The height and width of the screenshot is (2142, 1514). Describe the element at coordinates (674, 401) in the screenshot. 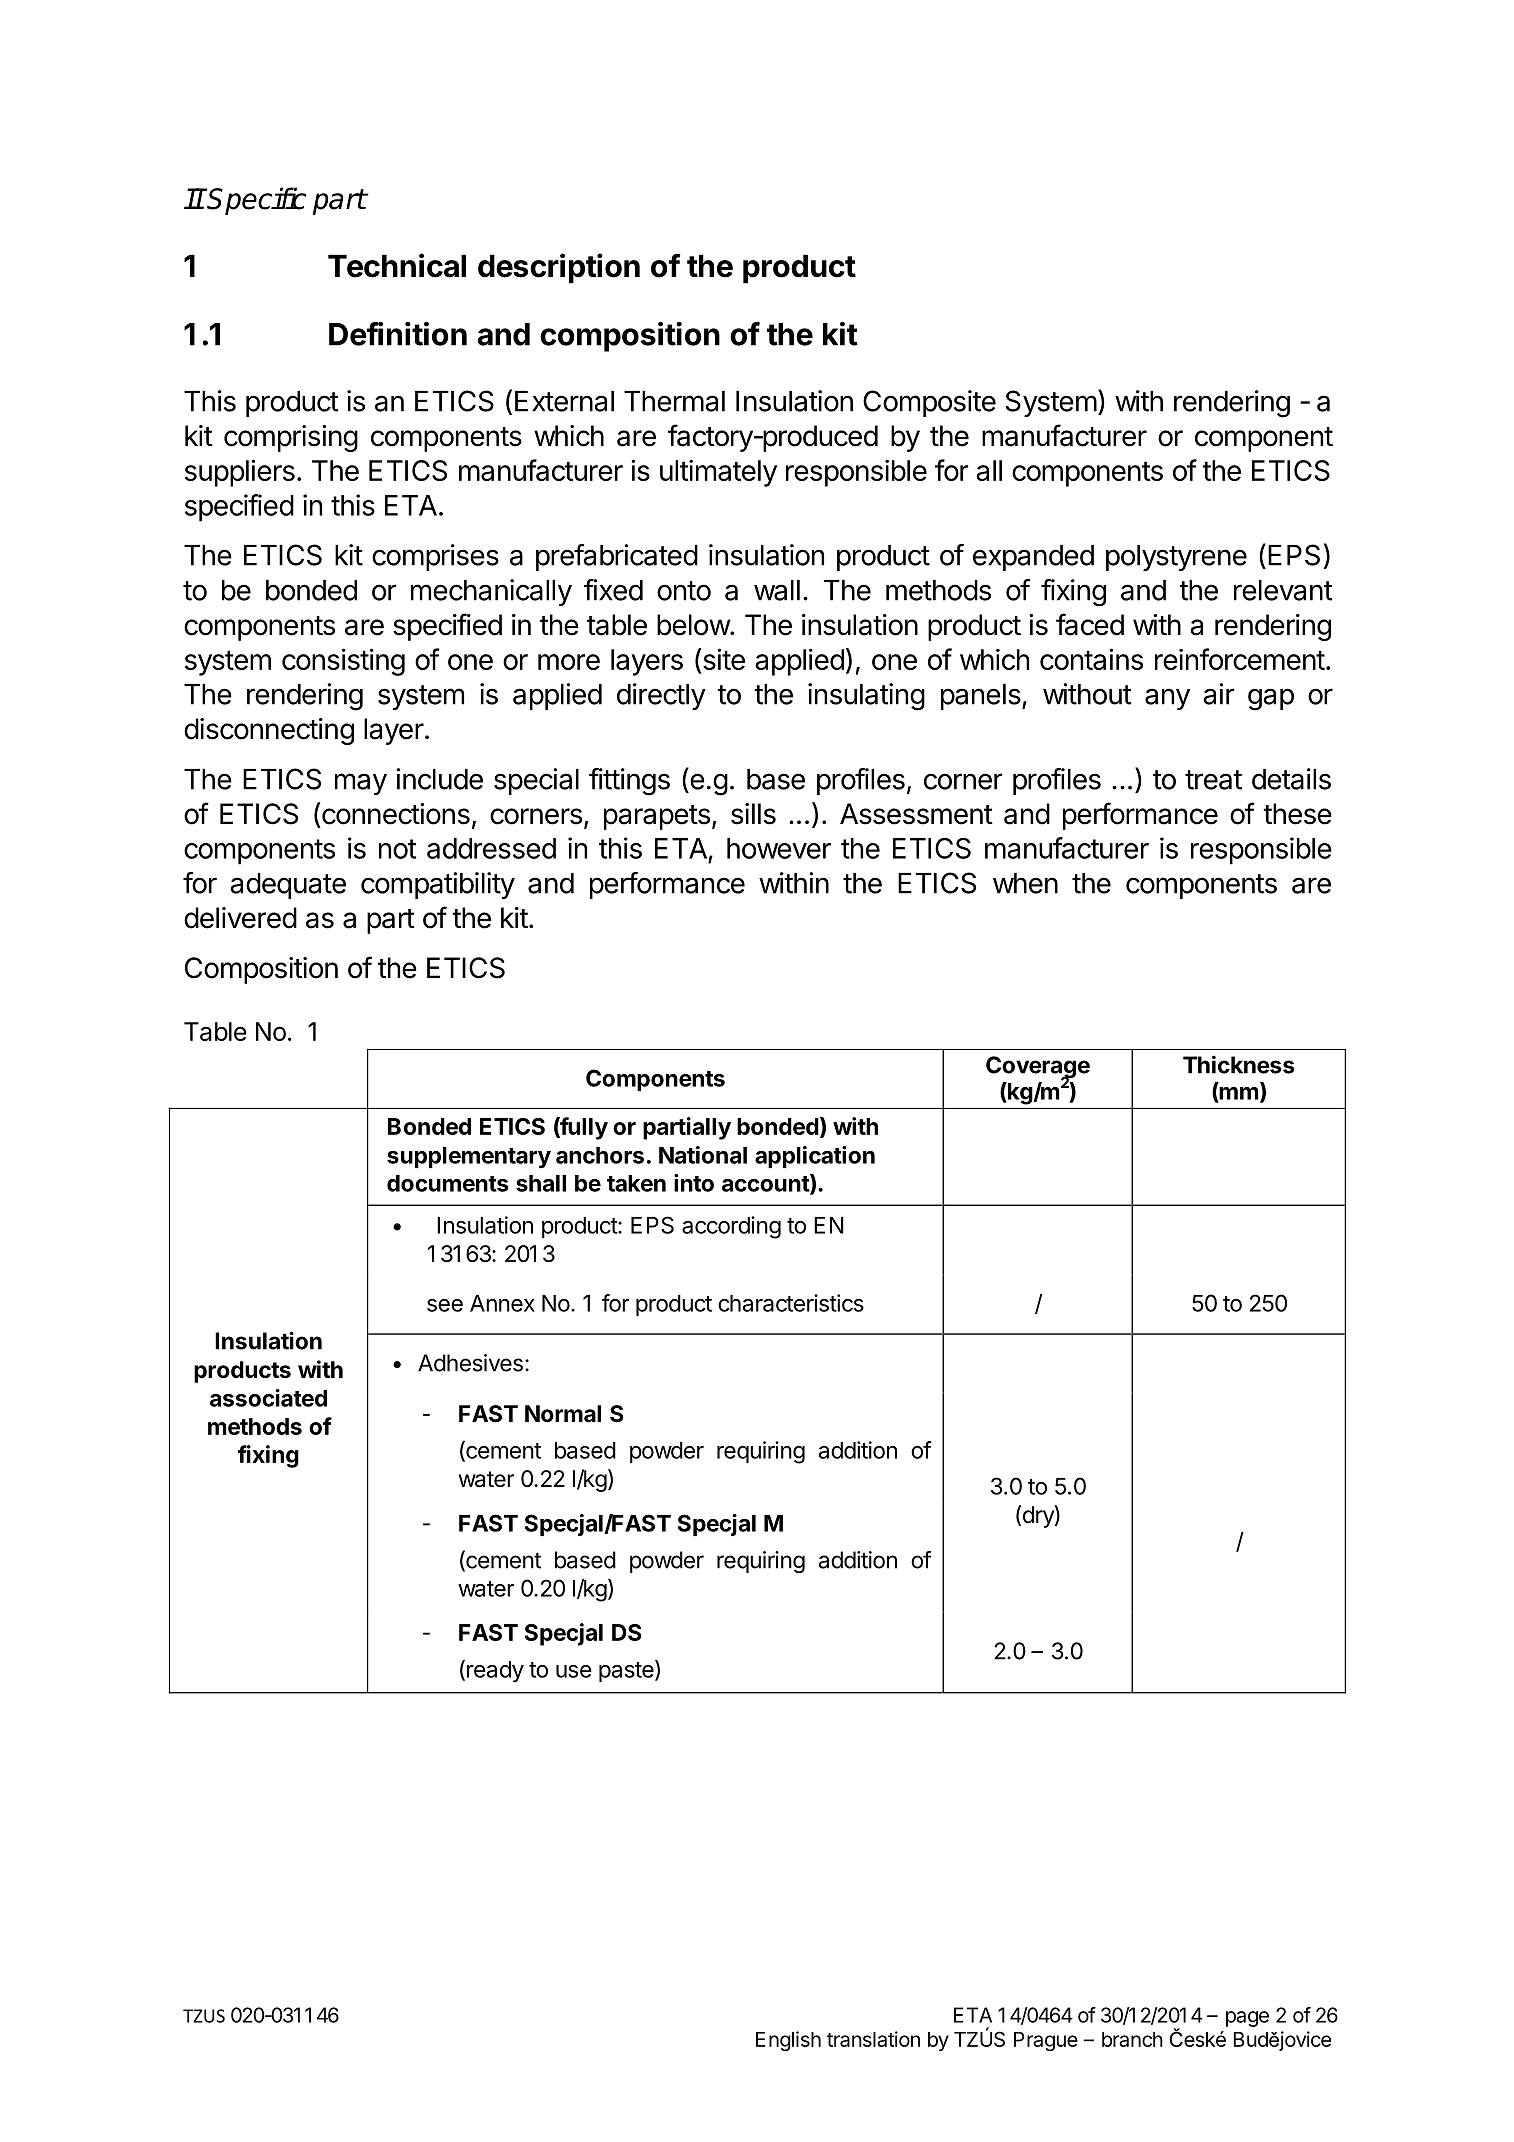

I see `Thermal` at that location.
